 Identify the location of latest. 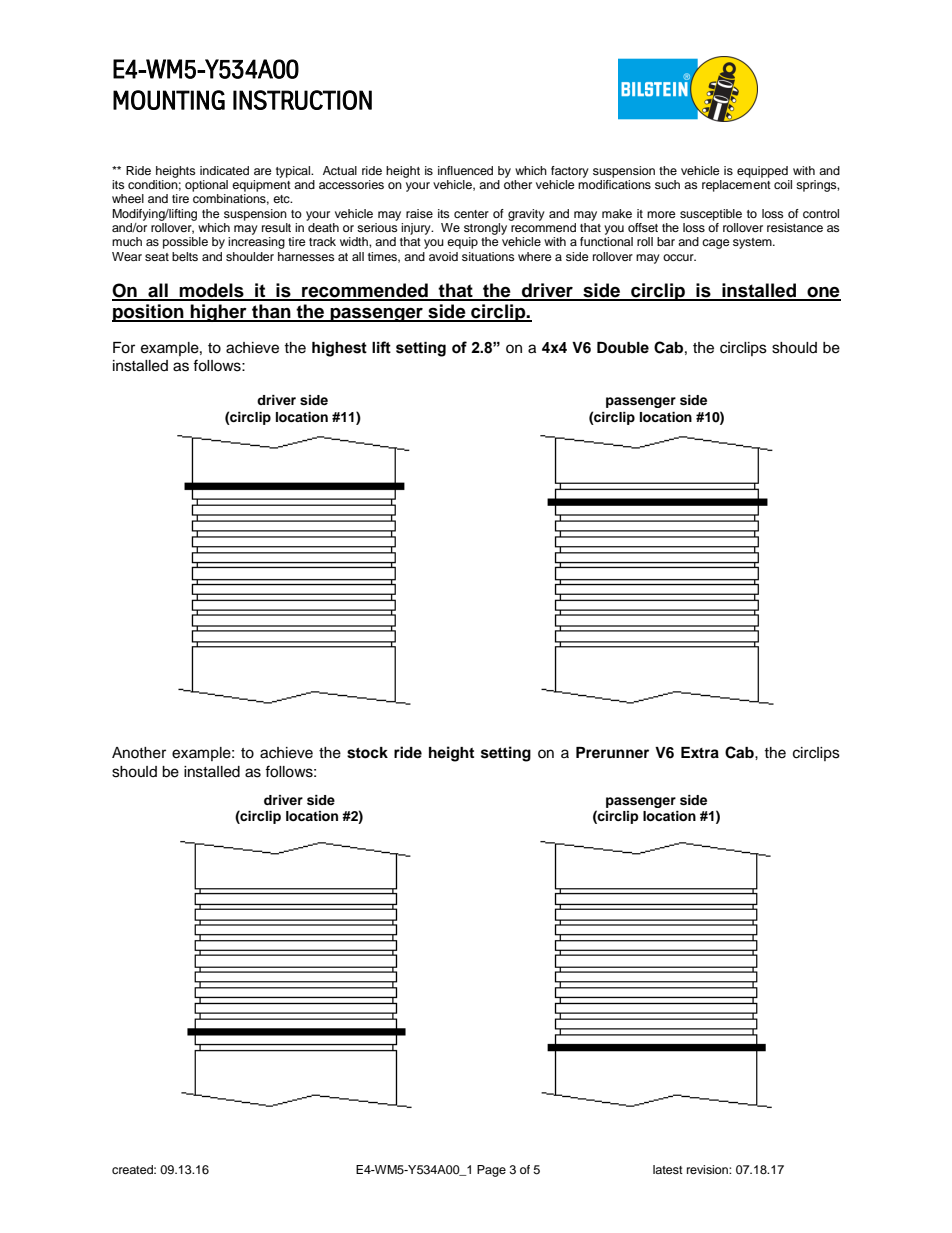
(668, 1169).
